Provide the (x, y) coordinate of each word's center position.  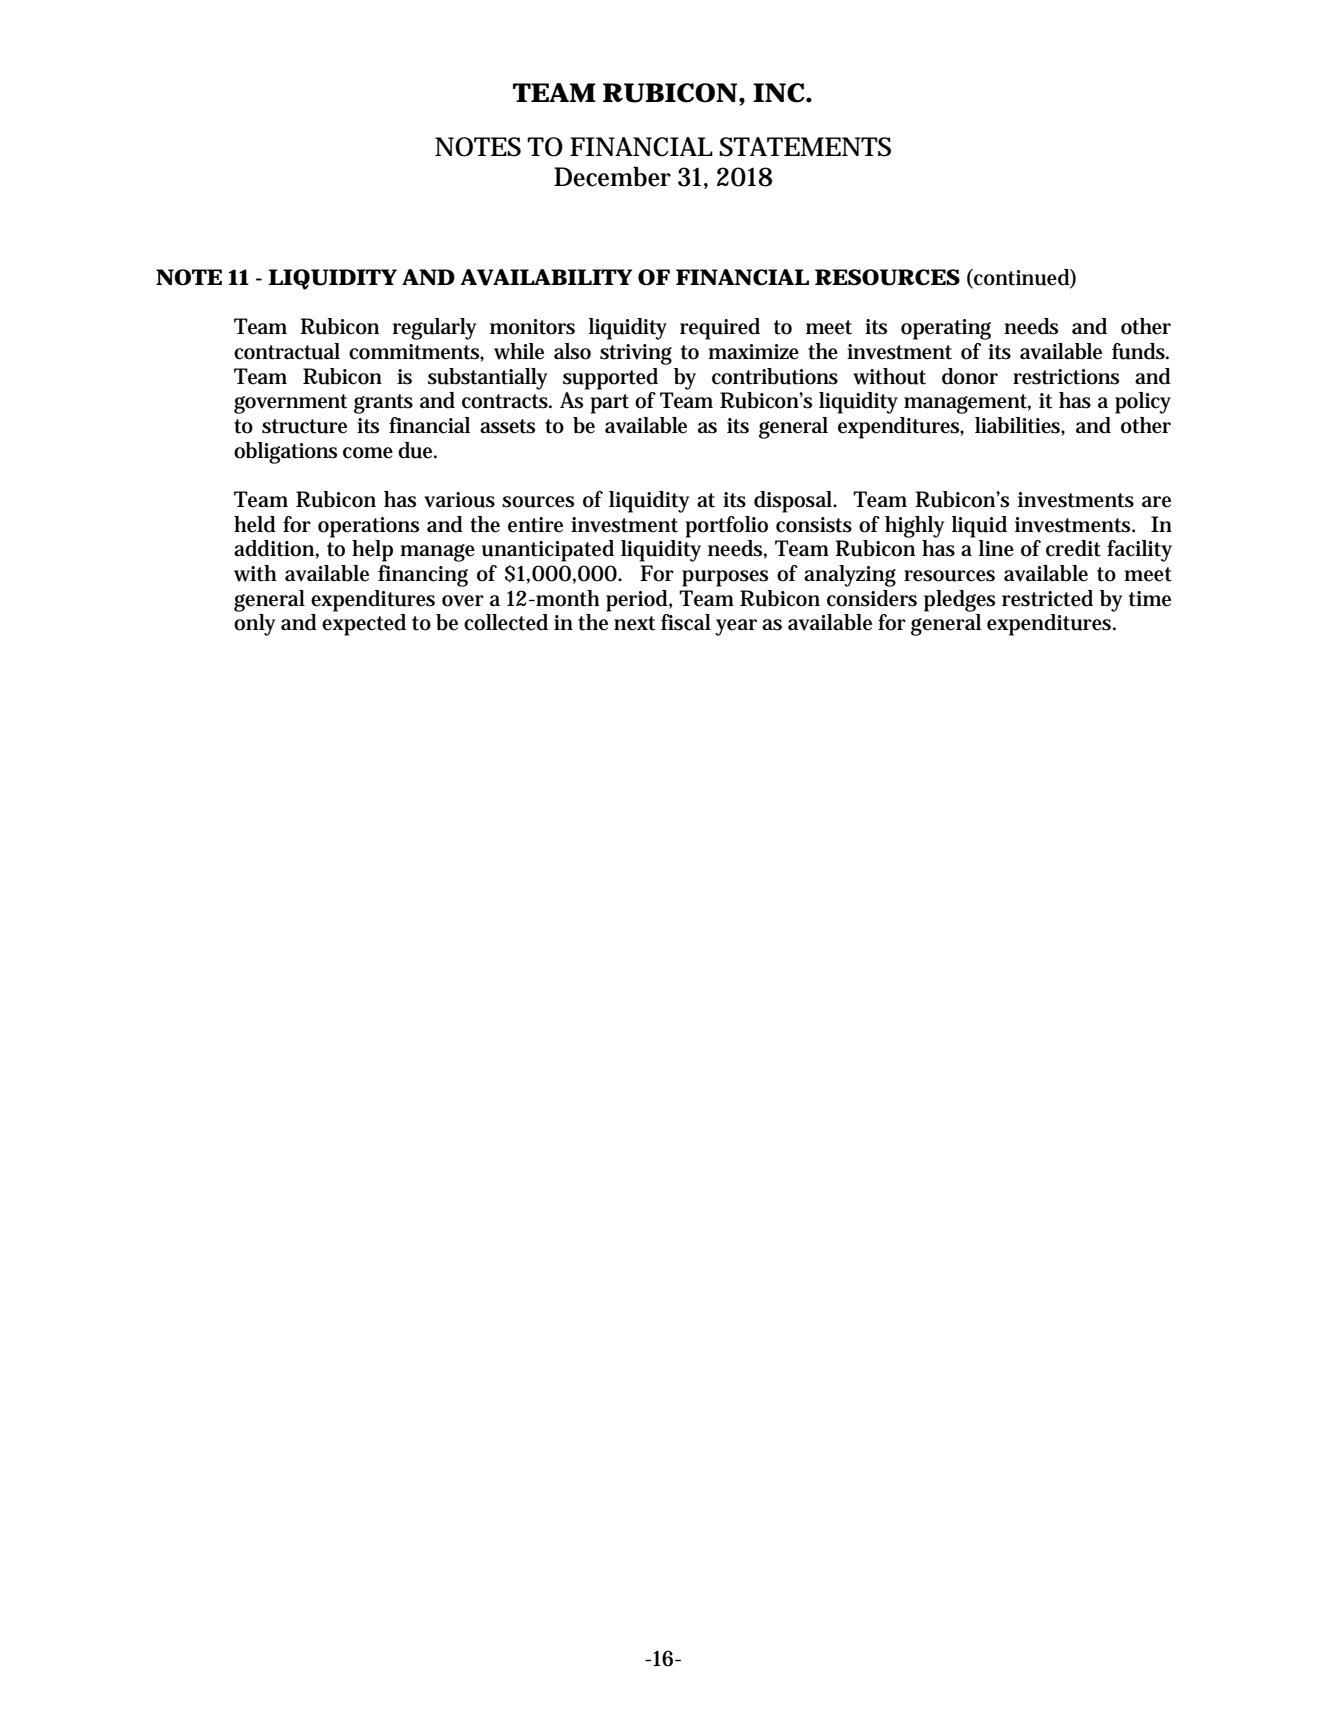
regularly (434, 329)
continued (1021, 278)
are (1156, 502)
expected (364, 625)
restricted (1047, 598)
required (720, 329)
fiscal (686, 622)
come (368, 453)
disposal (794, 502)
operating (946, 329)
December (612, 176)
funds (1138, 351)
